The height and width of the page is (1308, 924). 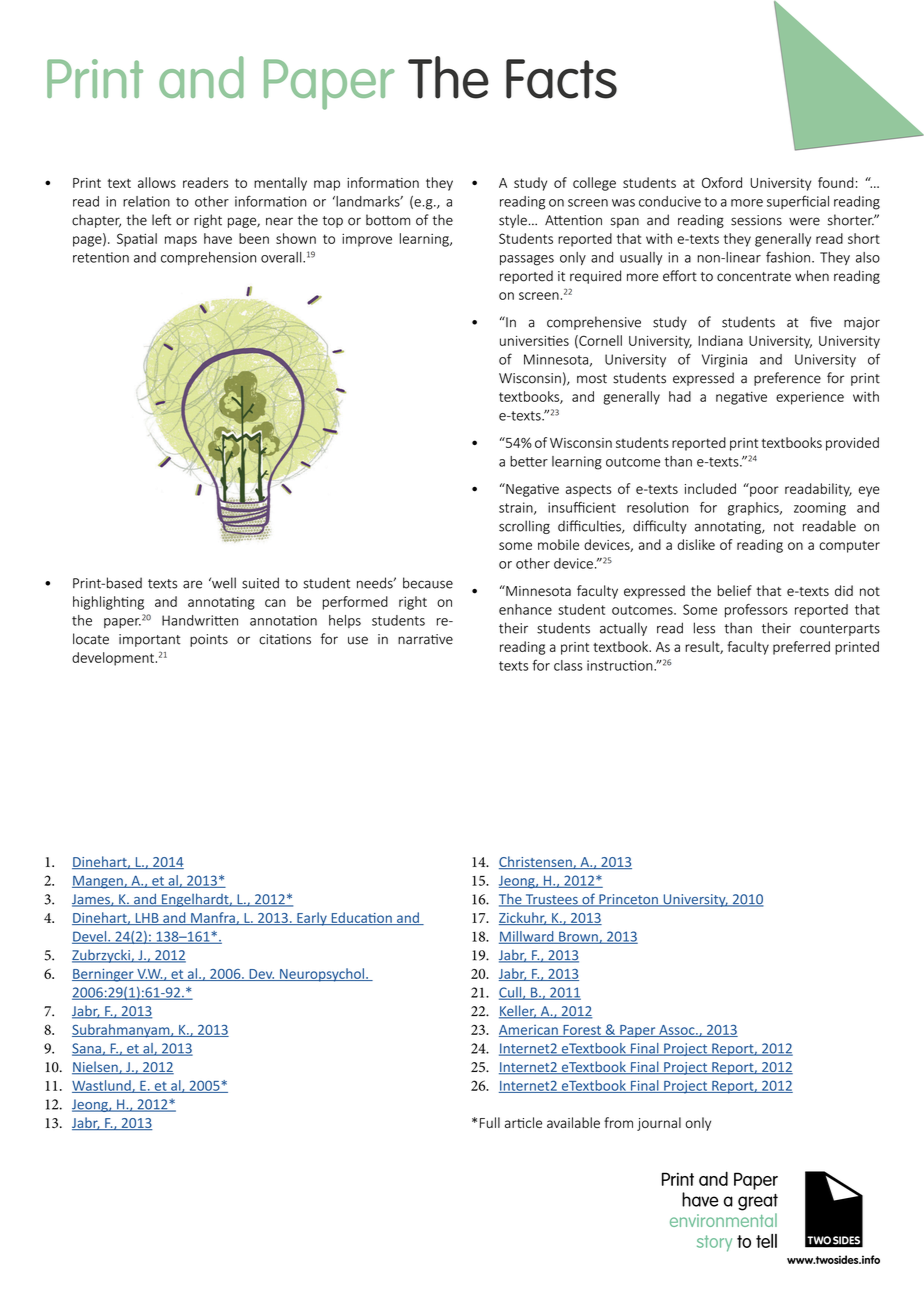 What do you see at coordinates (192, 584) in the page?
I see `are` at bounding box center [192, 584].
